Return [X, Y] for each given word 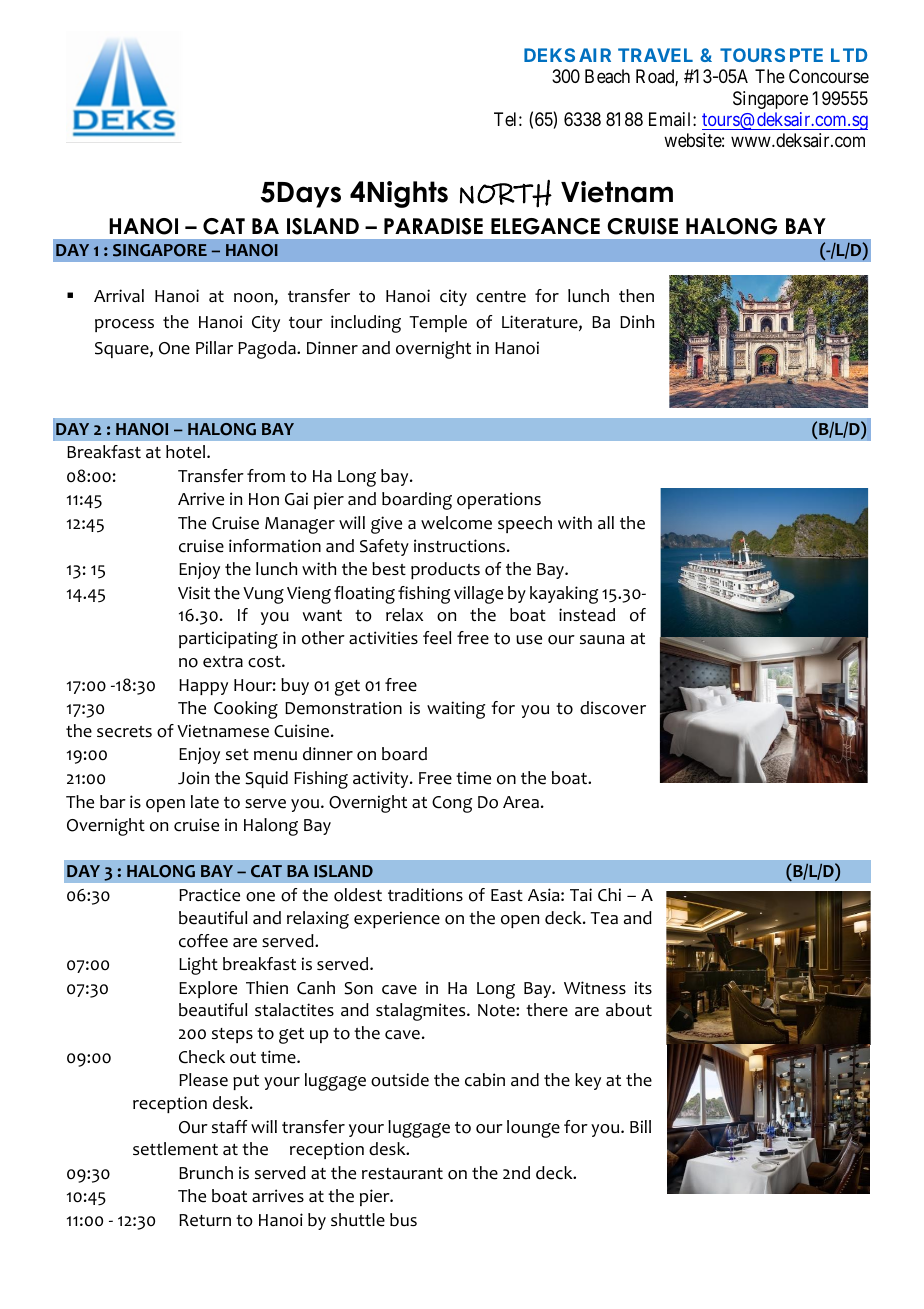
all [606, 523]
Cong [452, 804]
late [205, 802]
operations [499, 500]
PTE [806, 55]
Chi [609, 895]
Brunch [206, 1173]
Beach [607, 76]
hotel [187, 452]
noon [254, 299]
